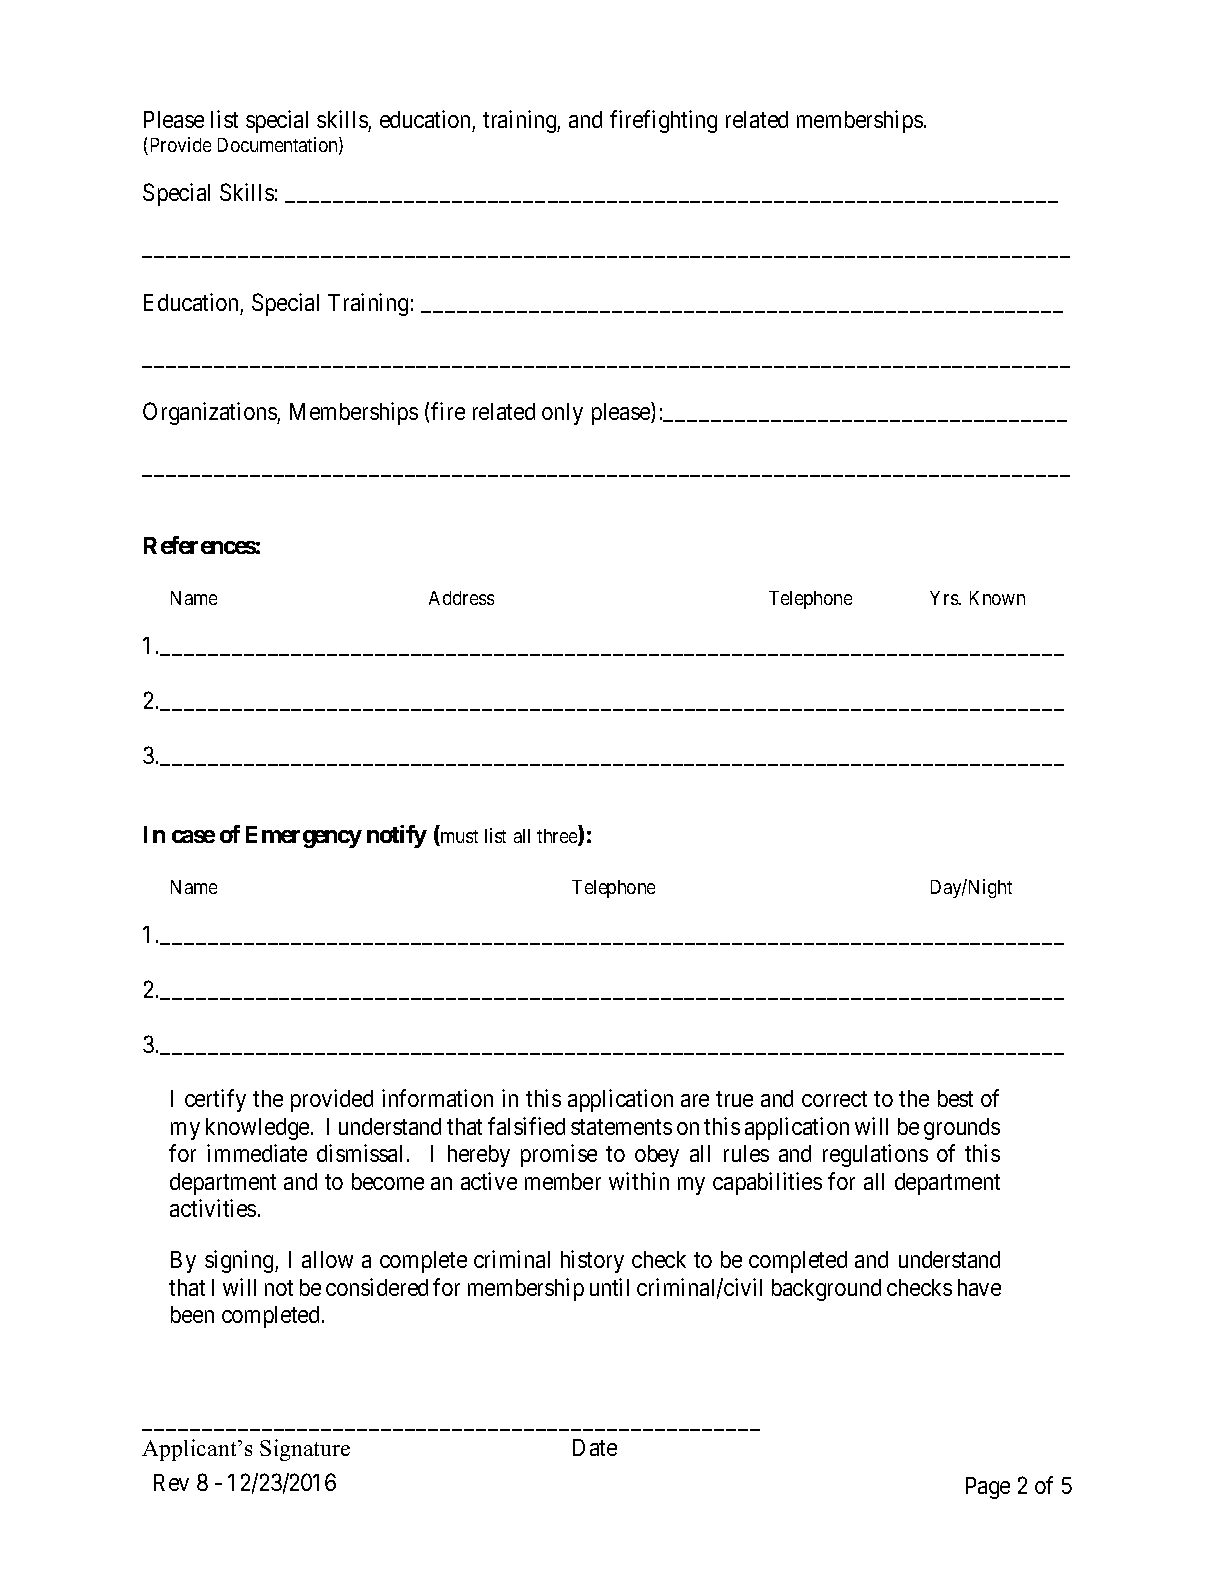 Image resolution: width=1215 pixels, height=1572 pixels. What do you see at coordinates (210, 413) in the document?
I see `Organizations` at bounding box center [210, 413].
